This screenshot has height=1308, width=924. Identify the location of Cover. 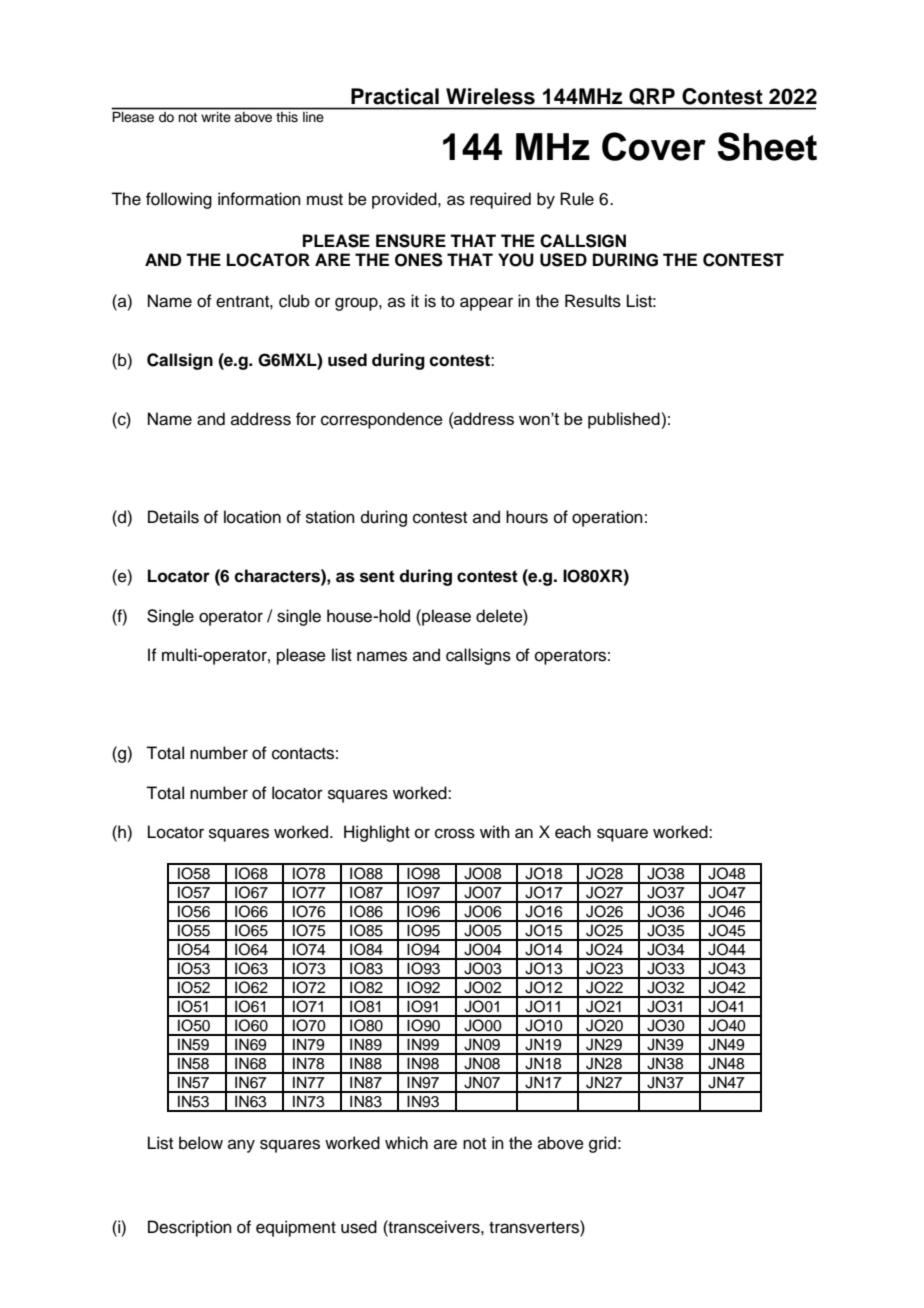
(654, 146).
